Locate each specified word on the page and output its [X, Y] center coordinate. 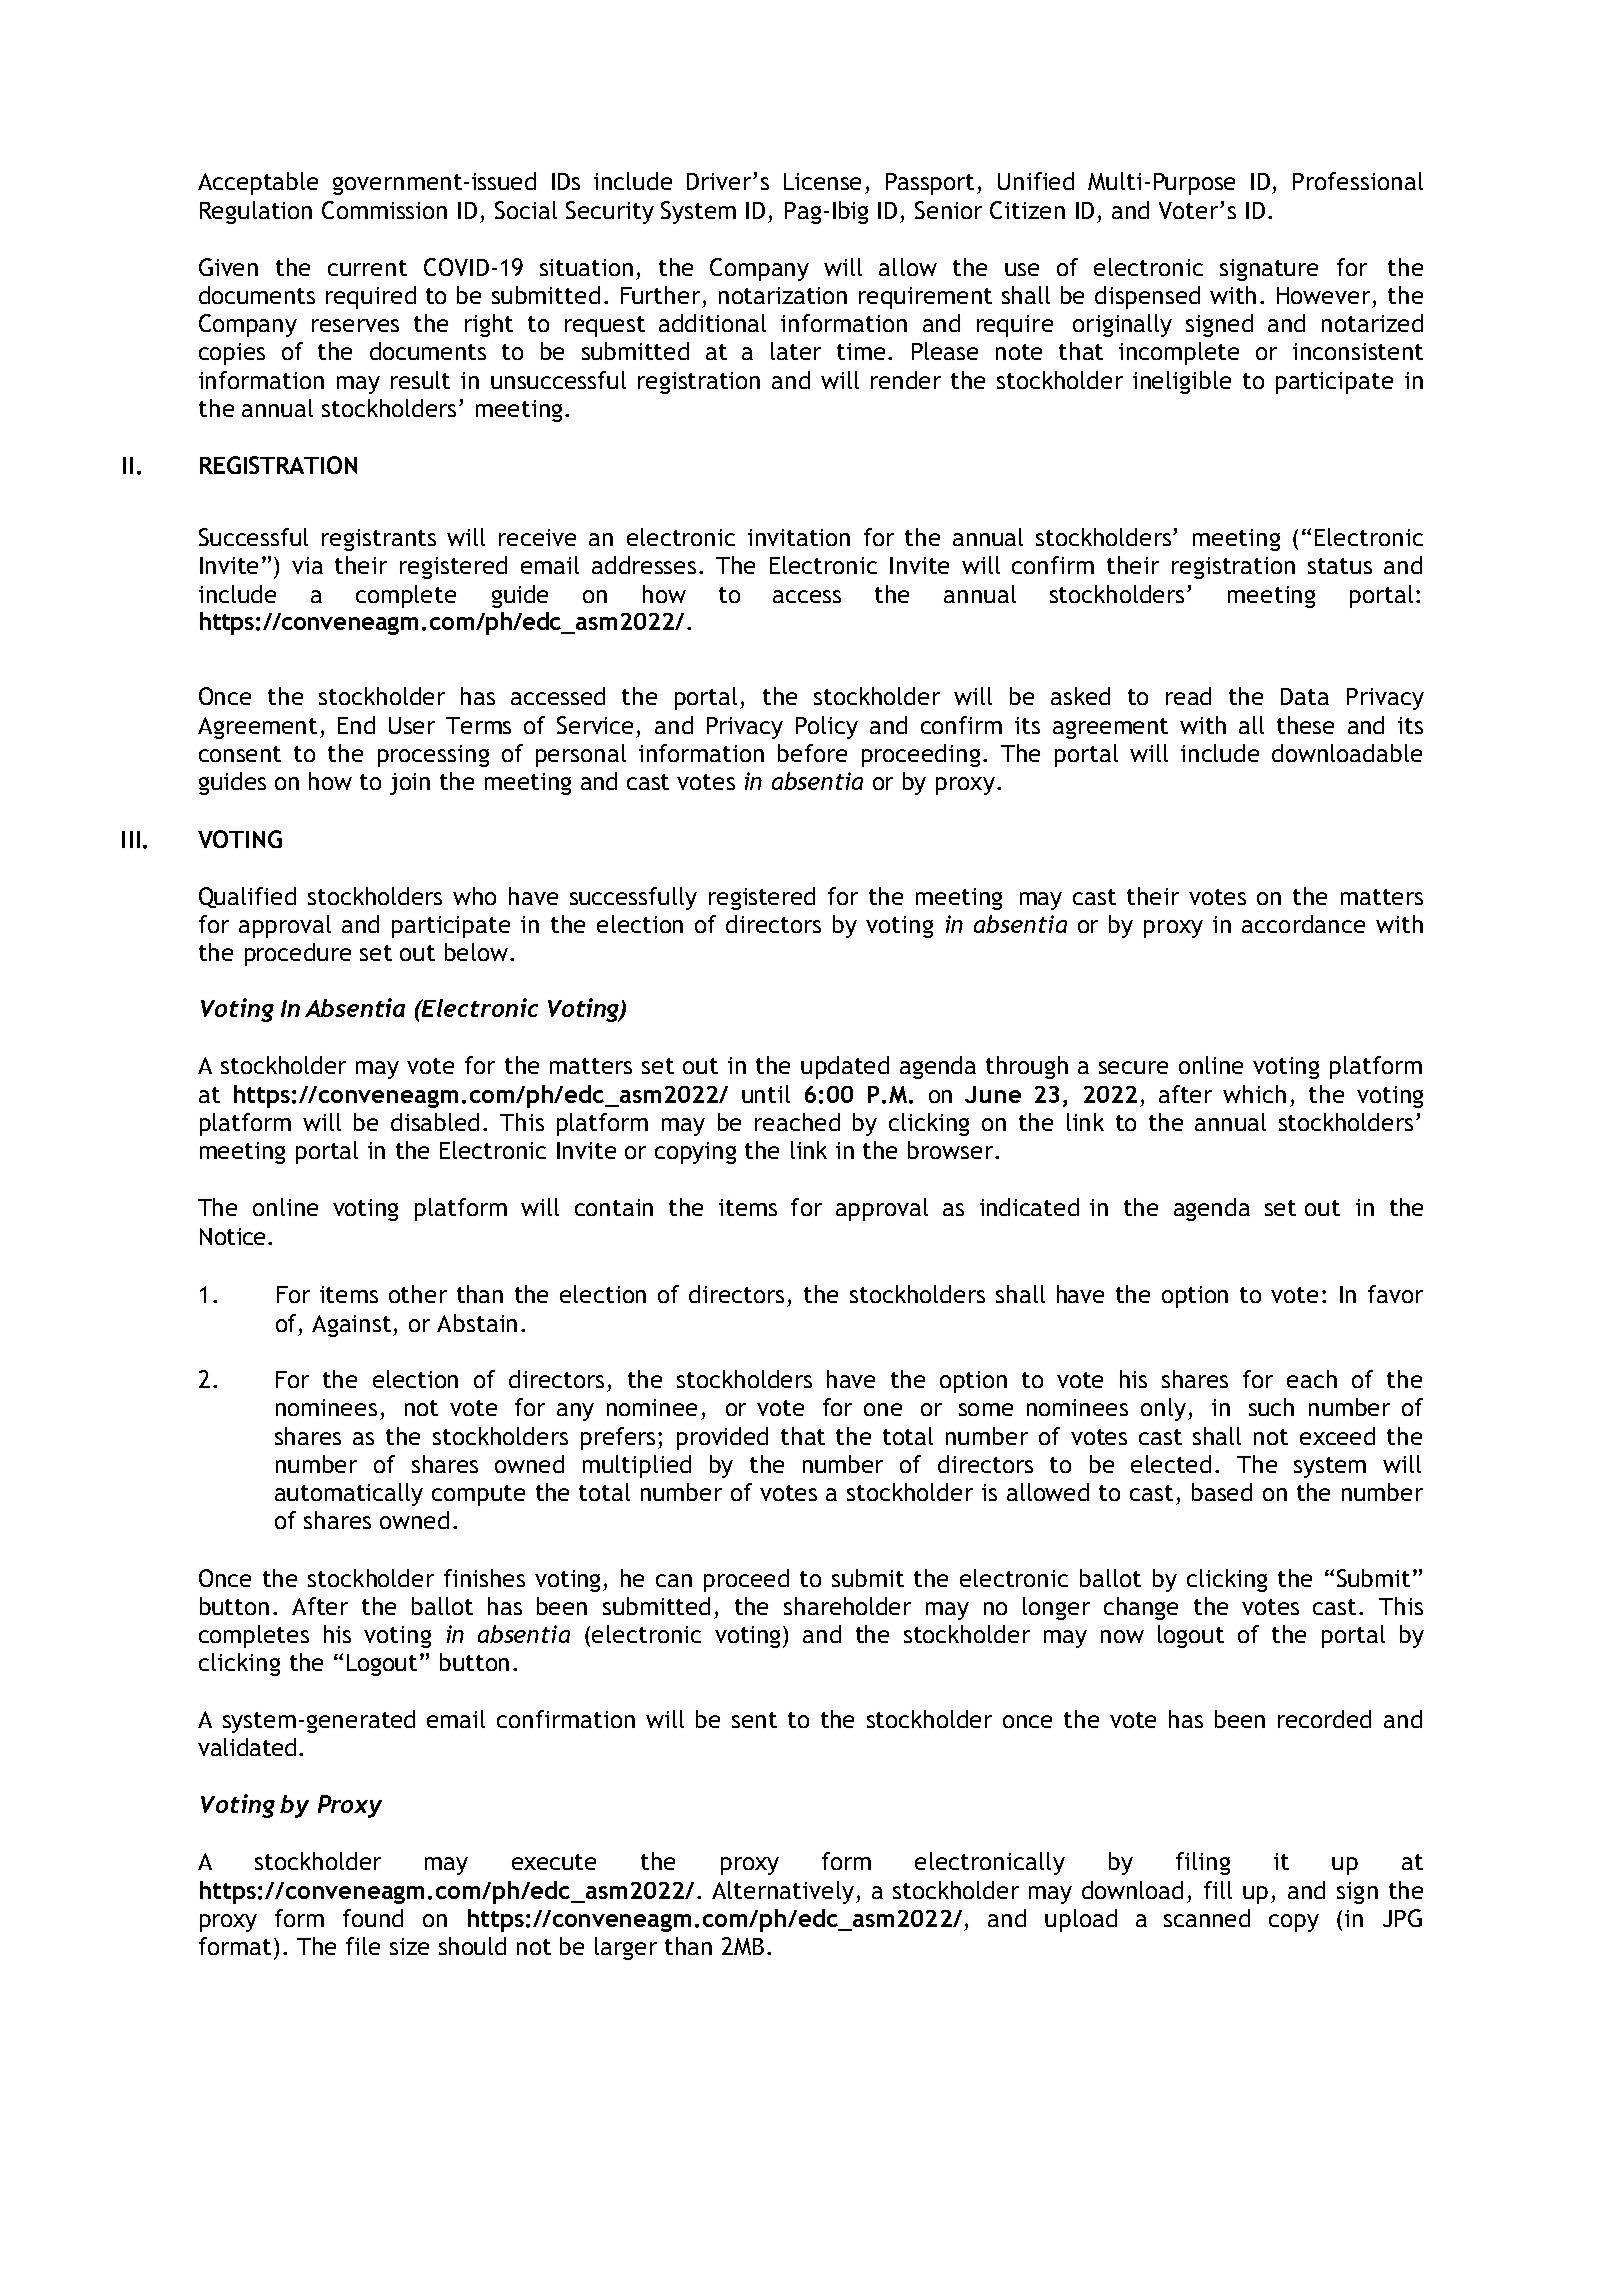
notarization [783, 295]
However [1323, 295]
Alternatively [784, 1892]
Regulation [256, 212]
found [373, 1918]
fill [1218, 1890]
